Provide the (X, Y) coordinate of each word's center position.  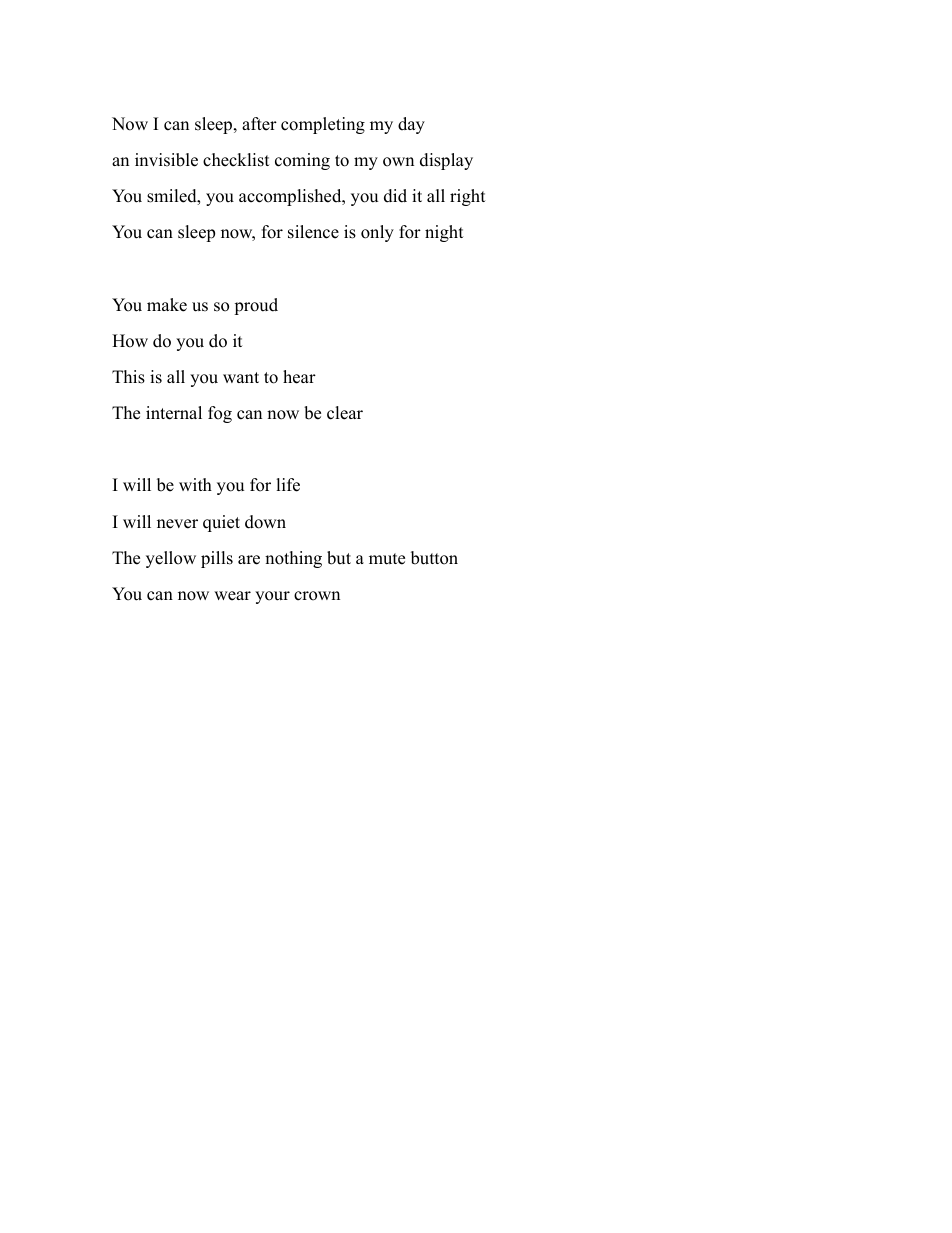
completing (323, 125)
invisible (166, 160)
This (128, 377)
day (411, 125)
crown (317, 596)
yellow (171, 559)
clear (345, 413)
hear (299, 377)
